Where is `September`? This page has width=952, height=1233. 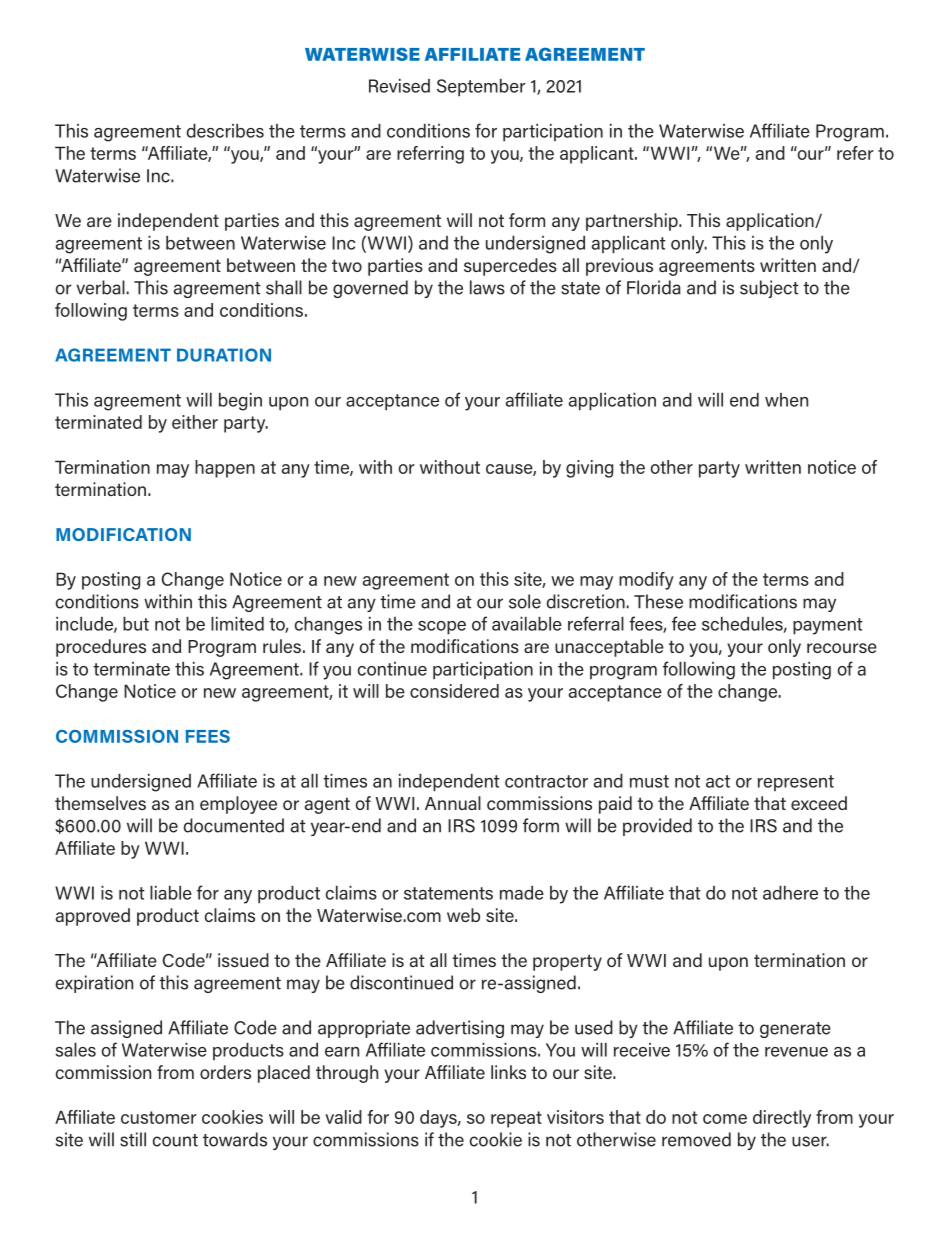 September is located at coordinates (481, 87).
